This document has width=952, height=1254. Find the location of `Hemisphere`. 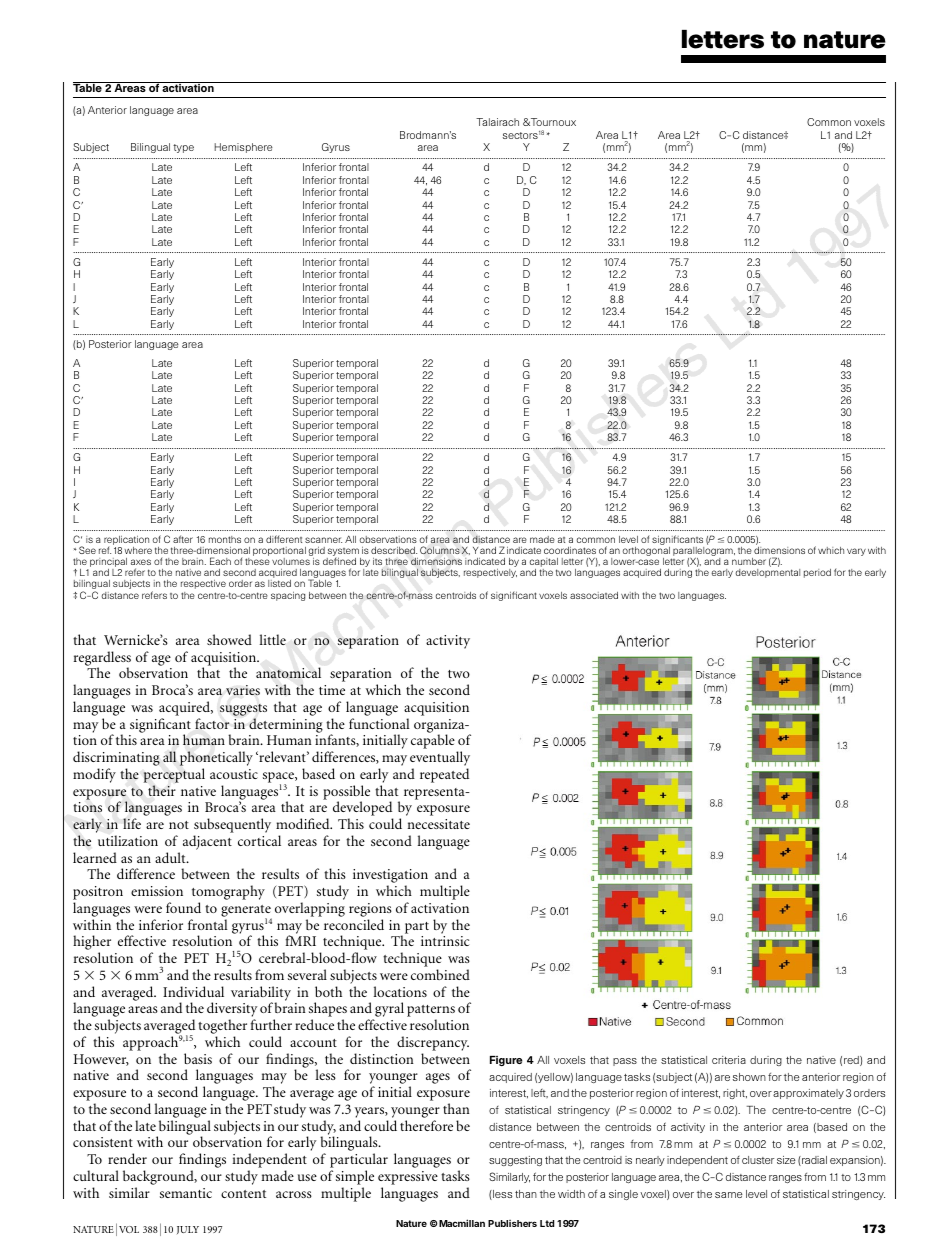

Hemisphere is located at coordinates (243, 148).
